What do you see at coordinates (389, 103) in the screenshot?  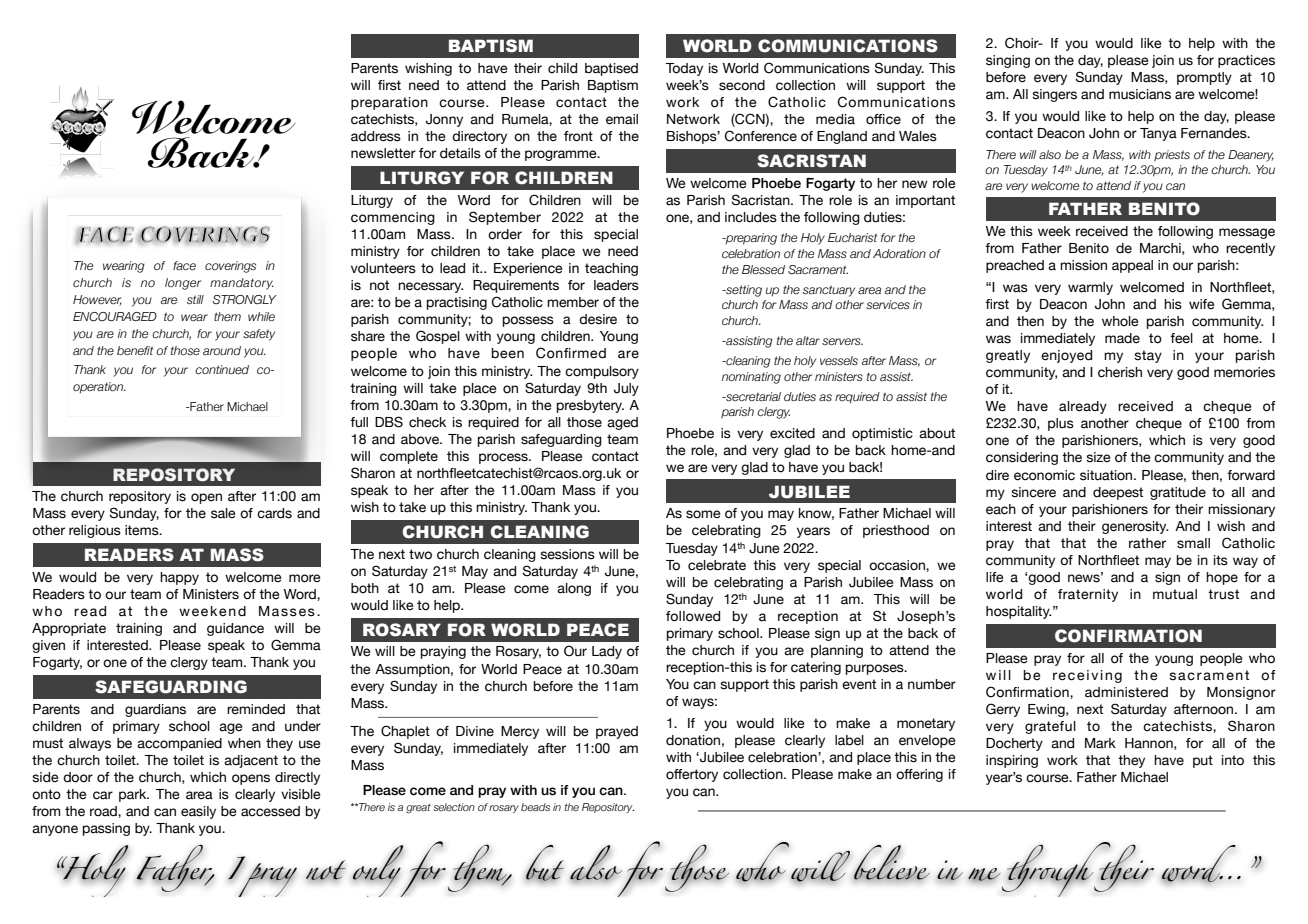 I see `preparation` at bounding box center [389, 103].
